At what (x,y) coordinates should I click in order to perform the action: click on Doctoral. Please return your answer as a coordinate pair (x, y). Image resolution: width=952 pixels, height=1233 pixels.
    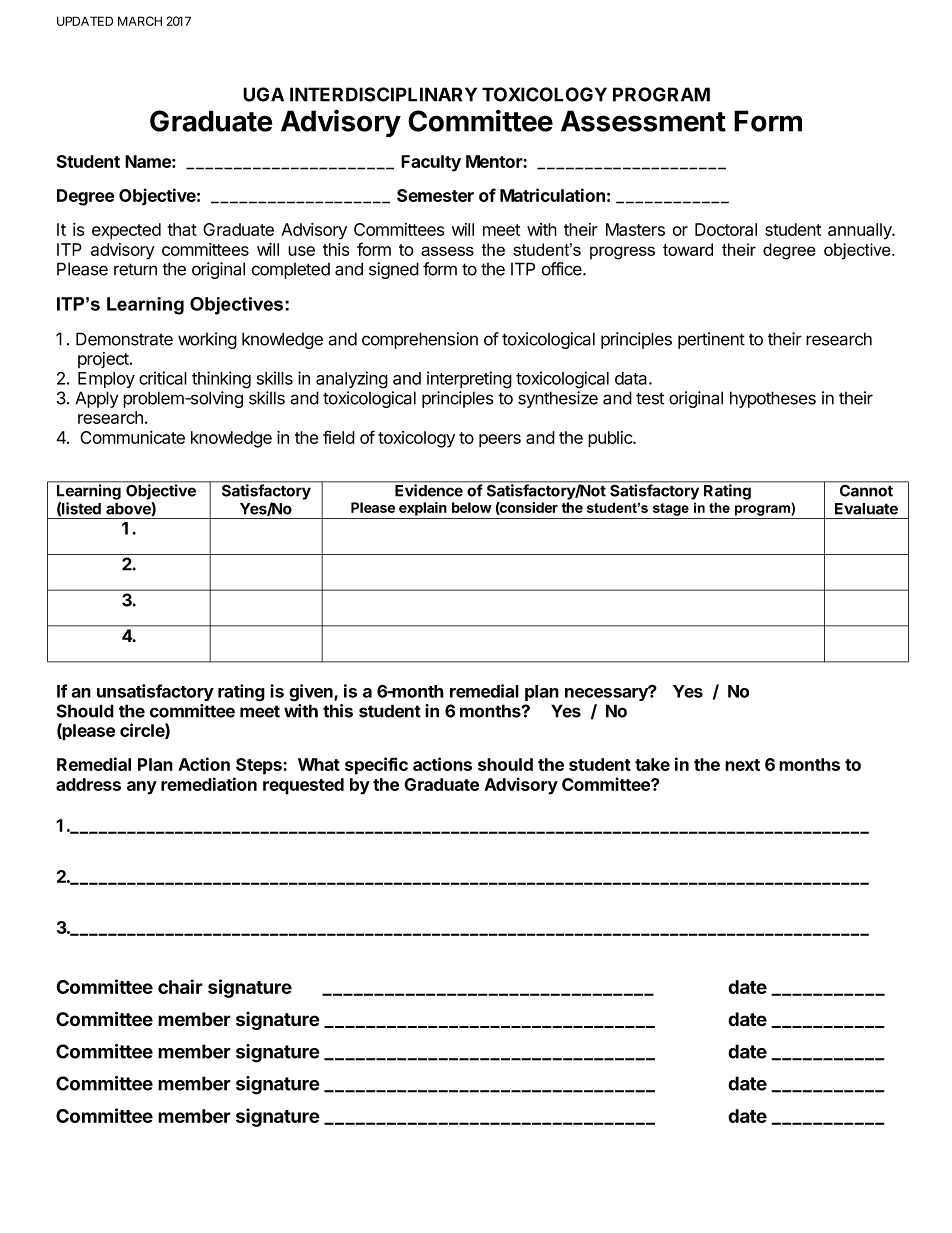
    Looking at the image, I should click on (726, 229).
